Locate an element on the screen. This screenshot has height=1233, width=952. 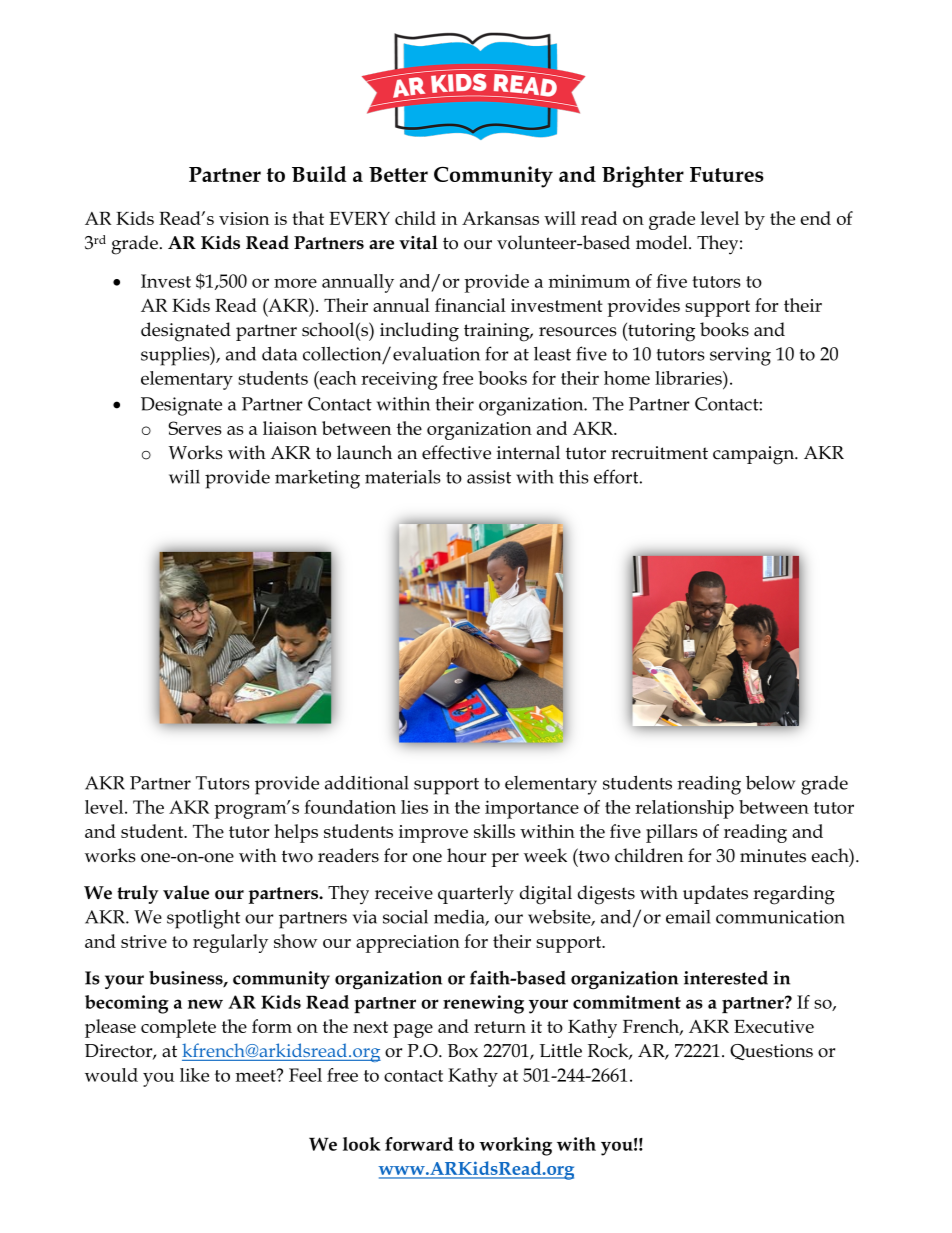
forward is located at coordinates (419, 1144).
